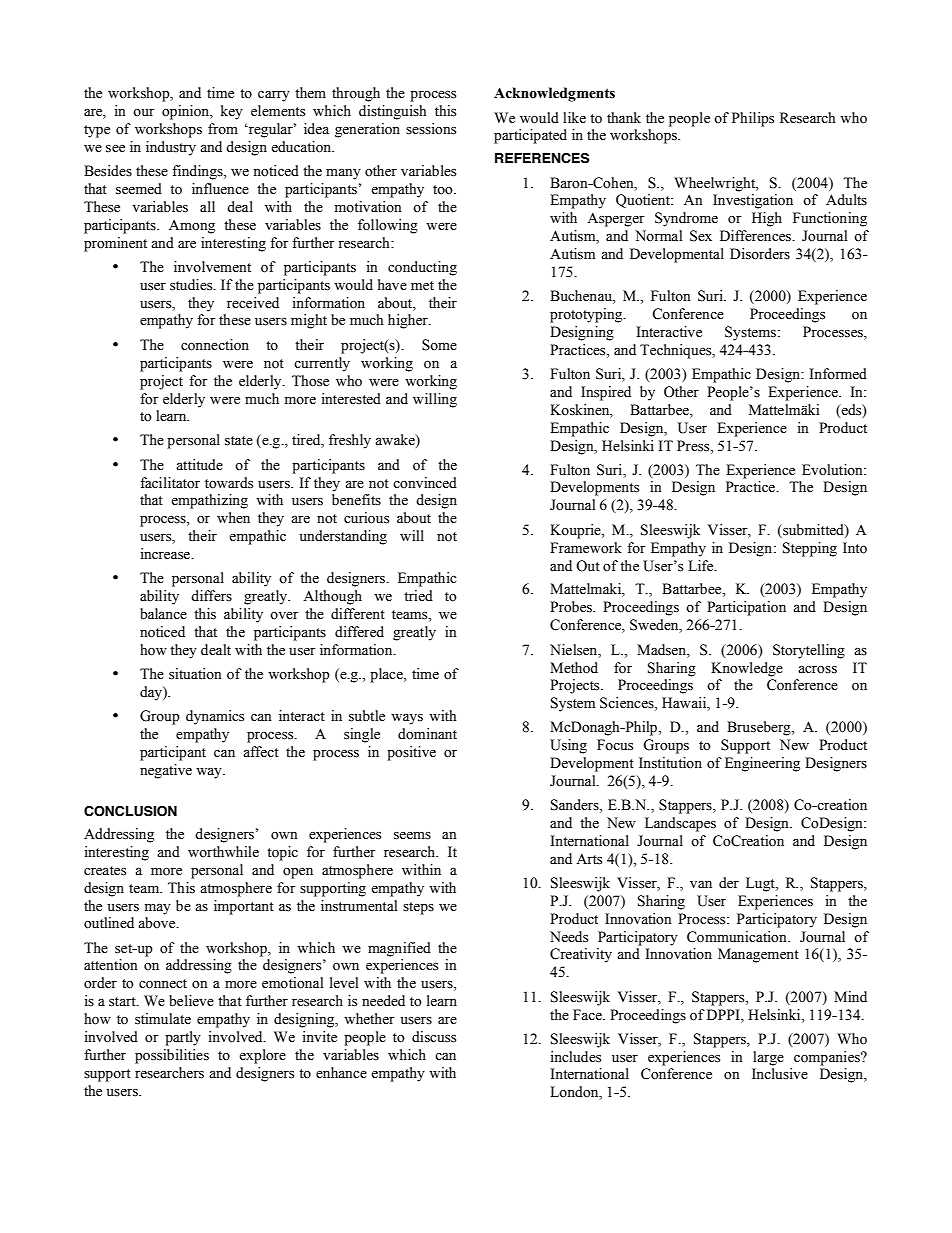 The image size is (952, 1233). Describe the element at coordinates (753, 119) in the screenshot. I see `Philips` at that location.
